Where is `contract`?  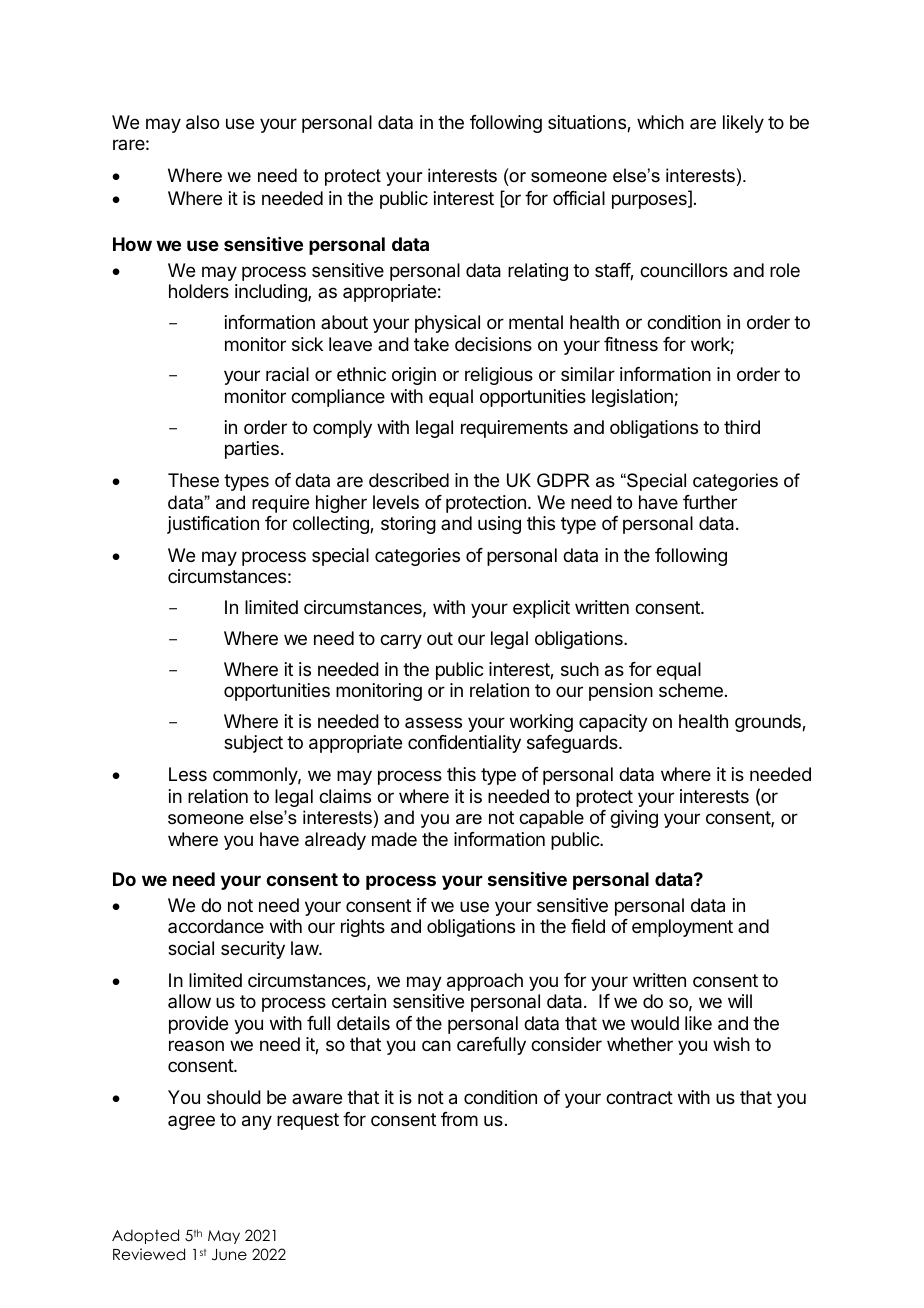 contract is located at coordinates (639, 1098).
